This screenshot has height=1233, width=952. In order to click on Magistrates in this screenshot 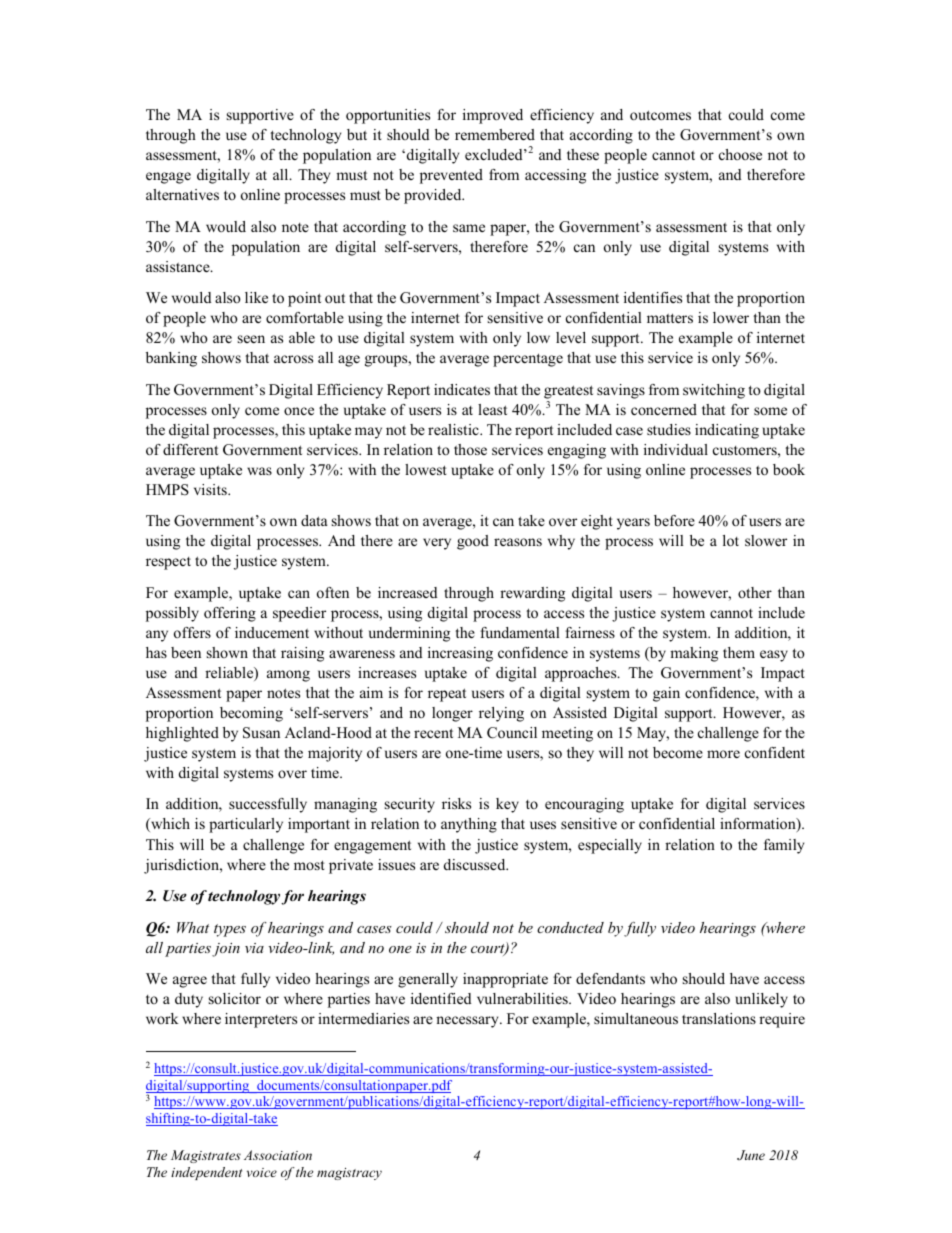, I will do `click(206, 1156)`.
